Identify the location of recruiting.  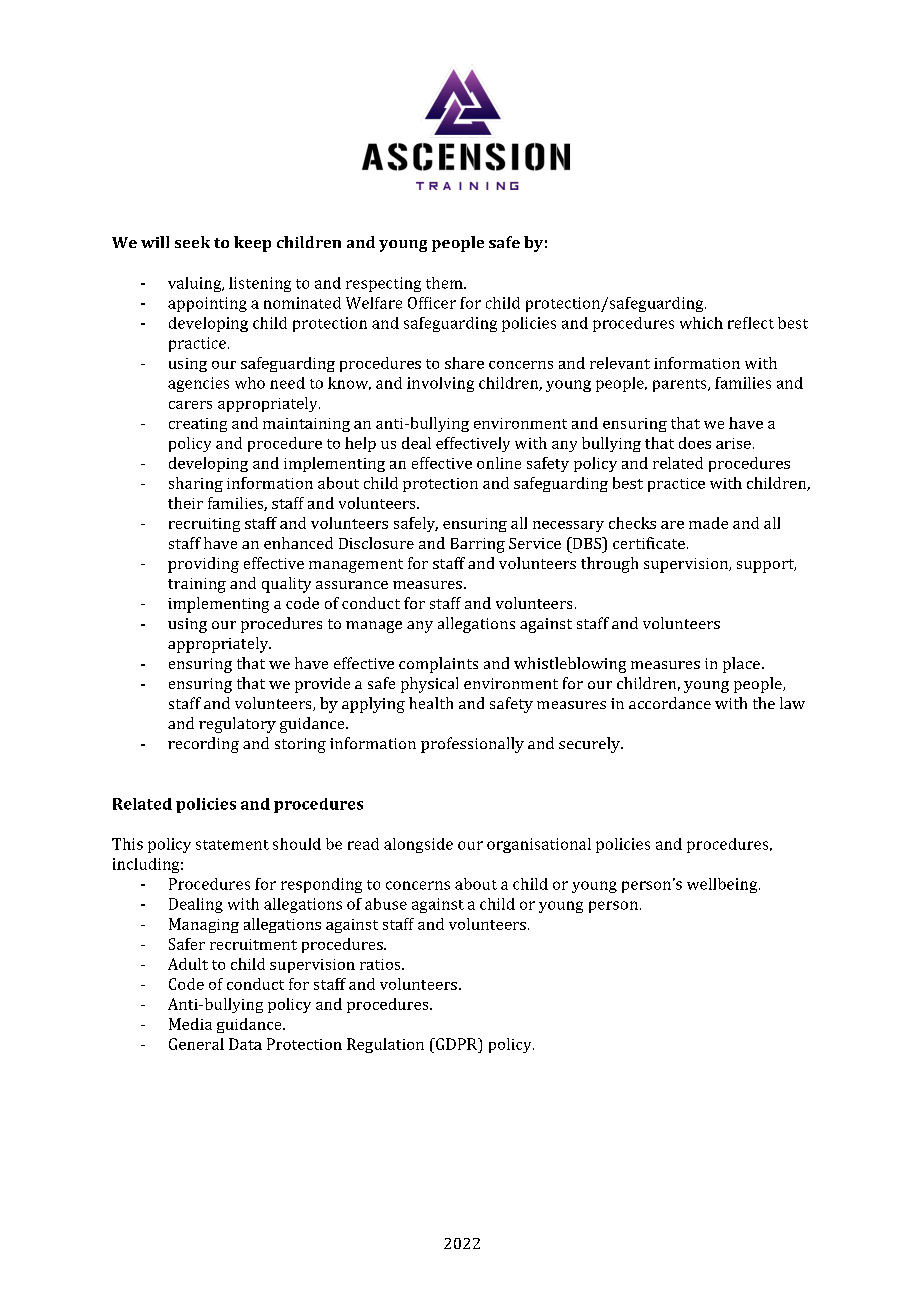
(204, 525).
